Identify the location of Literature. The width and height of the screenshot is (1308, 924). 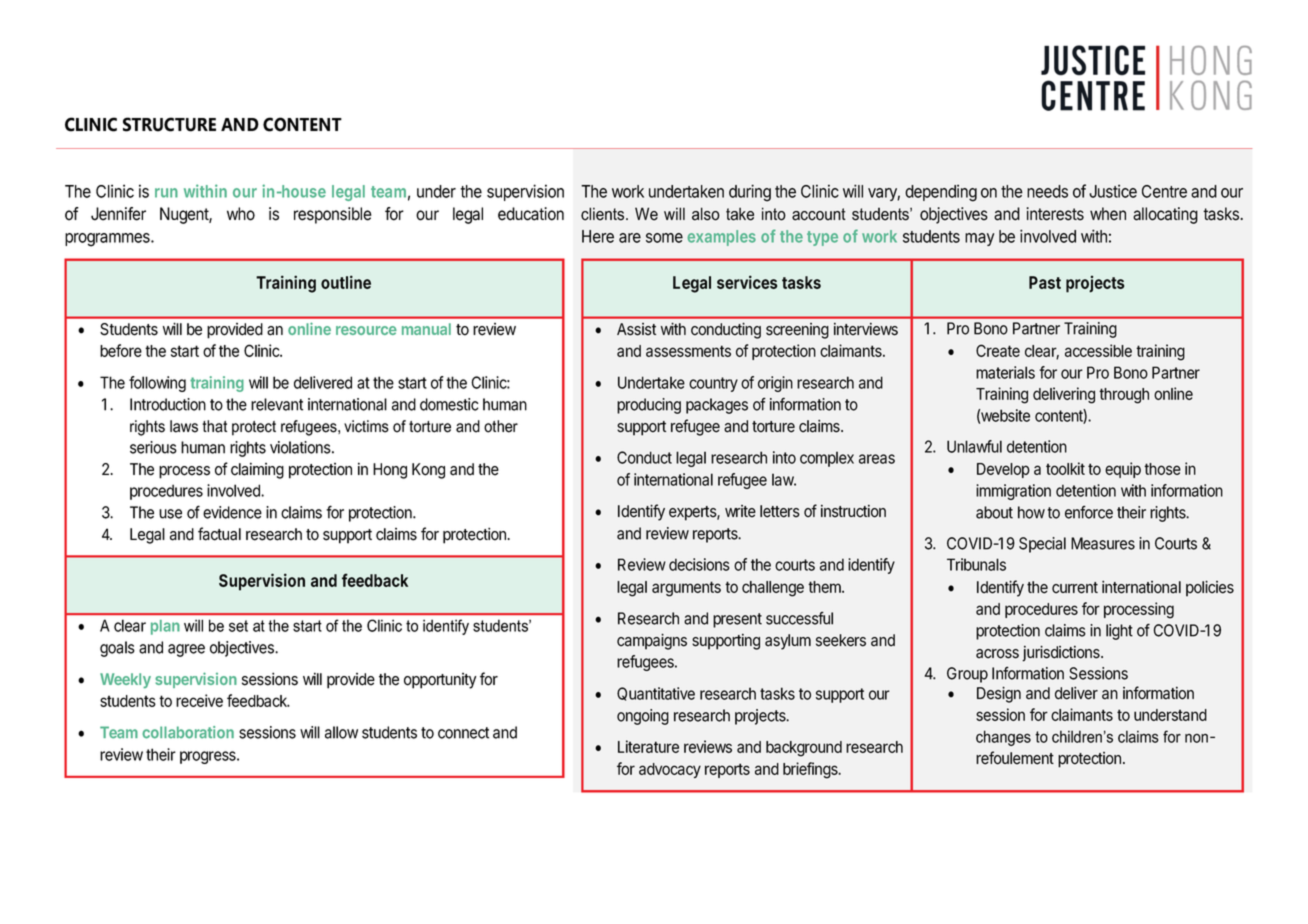
(648, 746).
